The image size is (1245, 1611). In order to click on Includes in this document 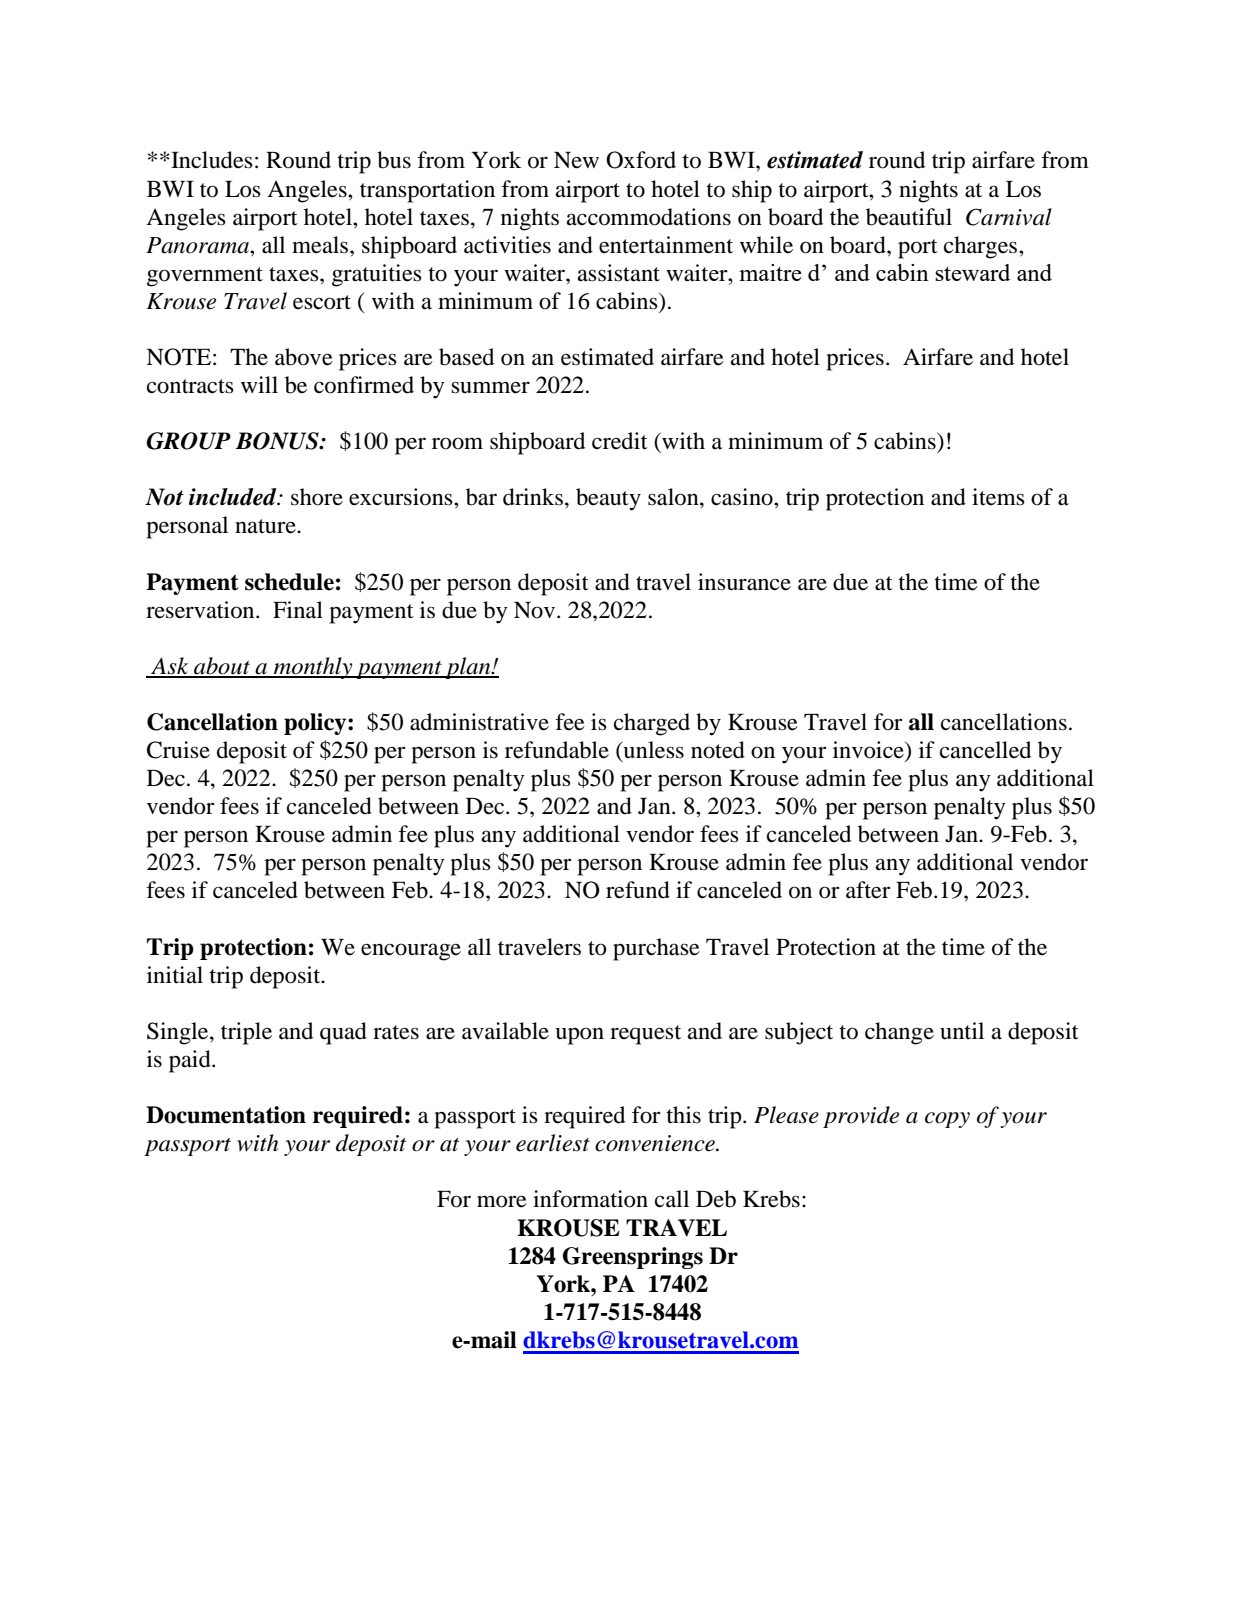, I will do `click(211, 160)`.
